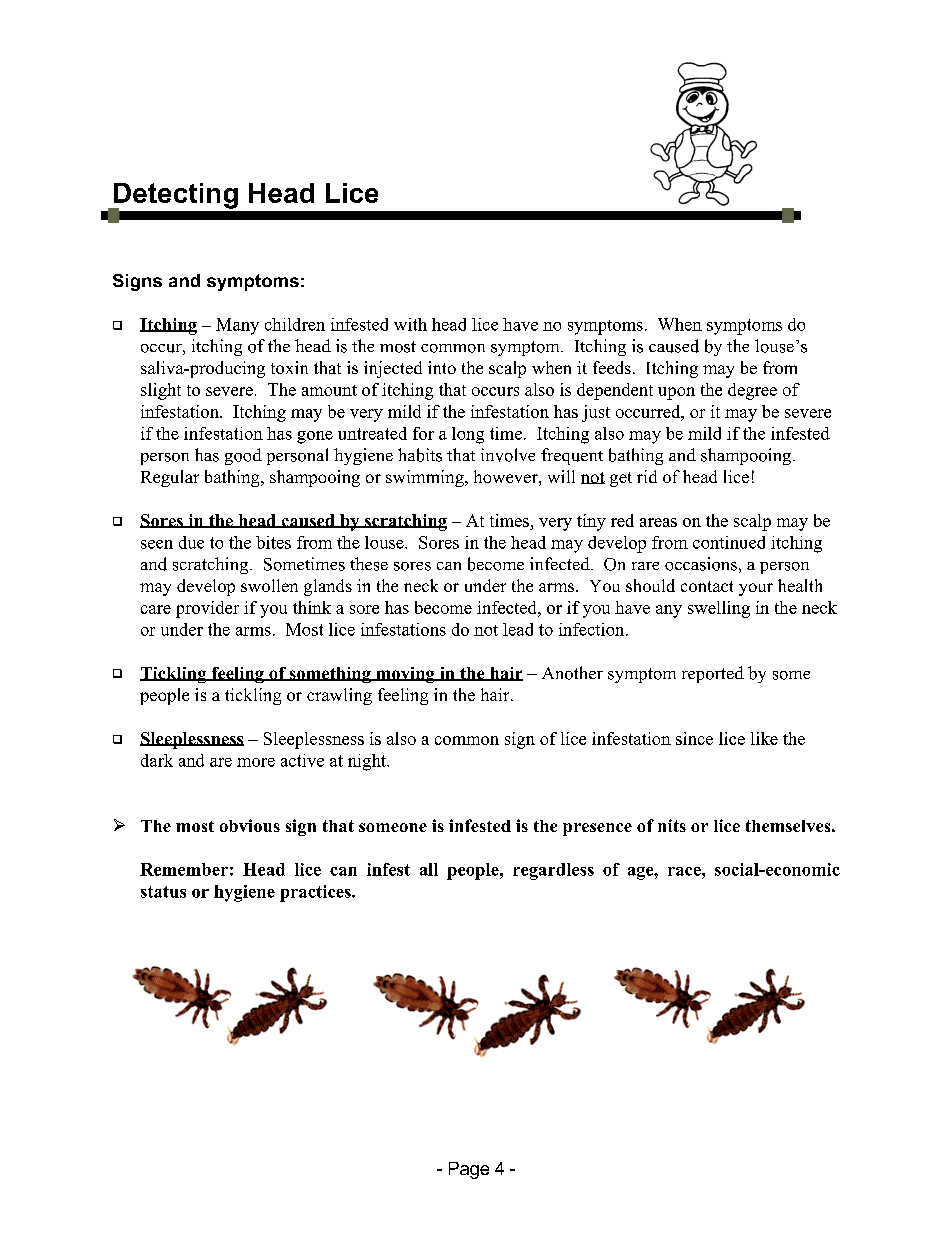 Image resolution: width=952 pixels, height=1233 pixels. Describe the element at coordinates (237, 326) in the page. I see `Many` at that location.
